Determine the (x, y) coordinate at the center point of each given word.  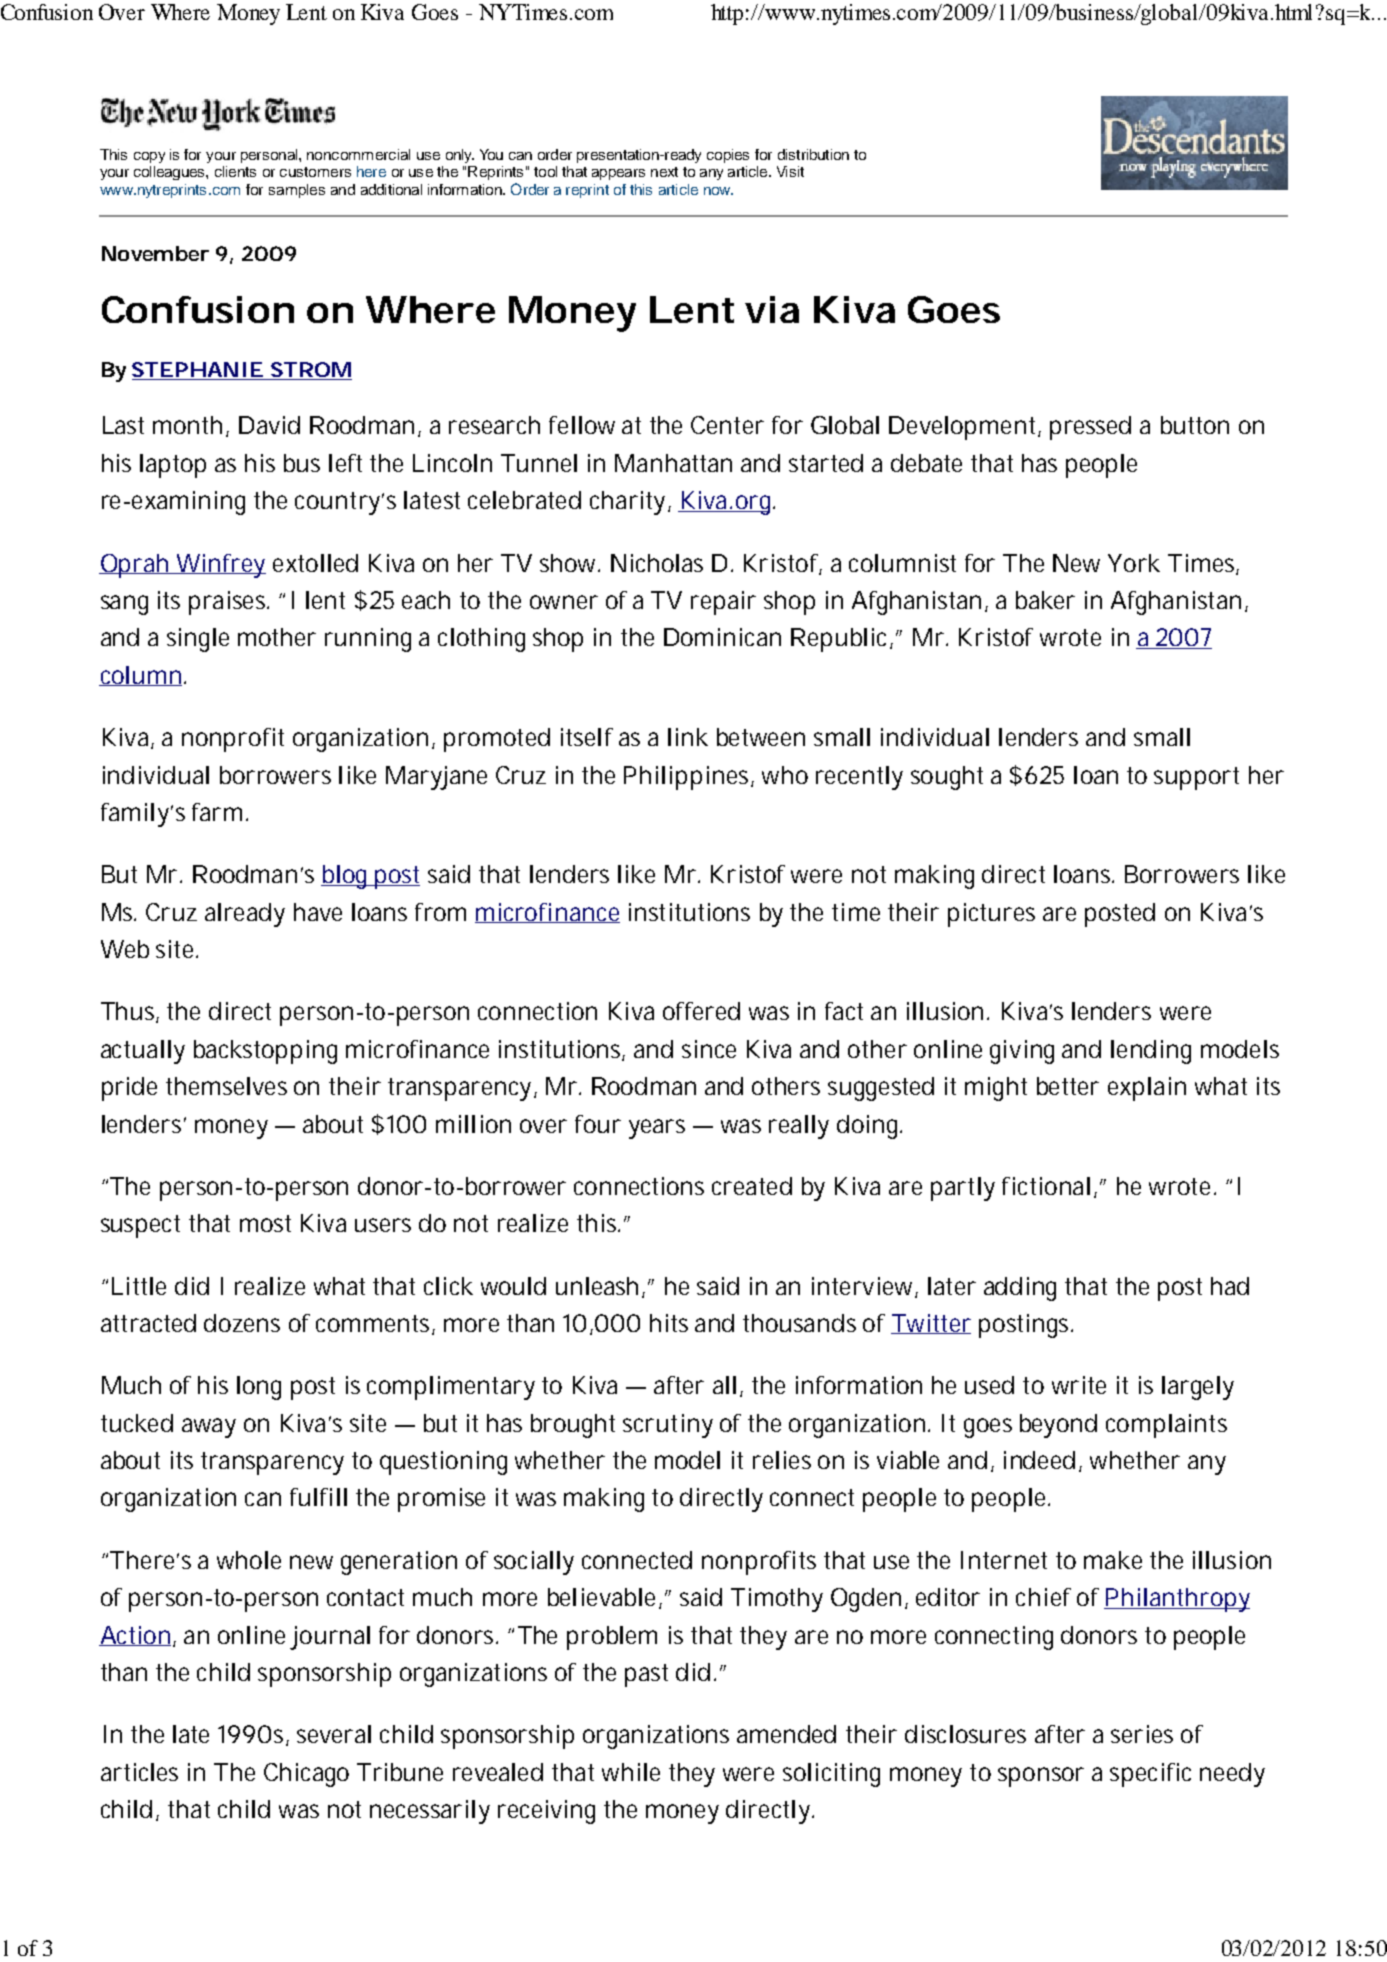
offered (701, 1011)
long (259, 1388)
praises (229, 603)
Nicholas (657, 563)
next (664, 172)
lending (1151, 1052)
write (1079, 1385)
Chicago (306, 1775)
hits (669, 1323)
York (1134, 563)
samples (297, 191)
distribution (813, 154)
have (318, 912)
